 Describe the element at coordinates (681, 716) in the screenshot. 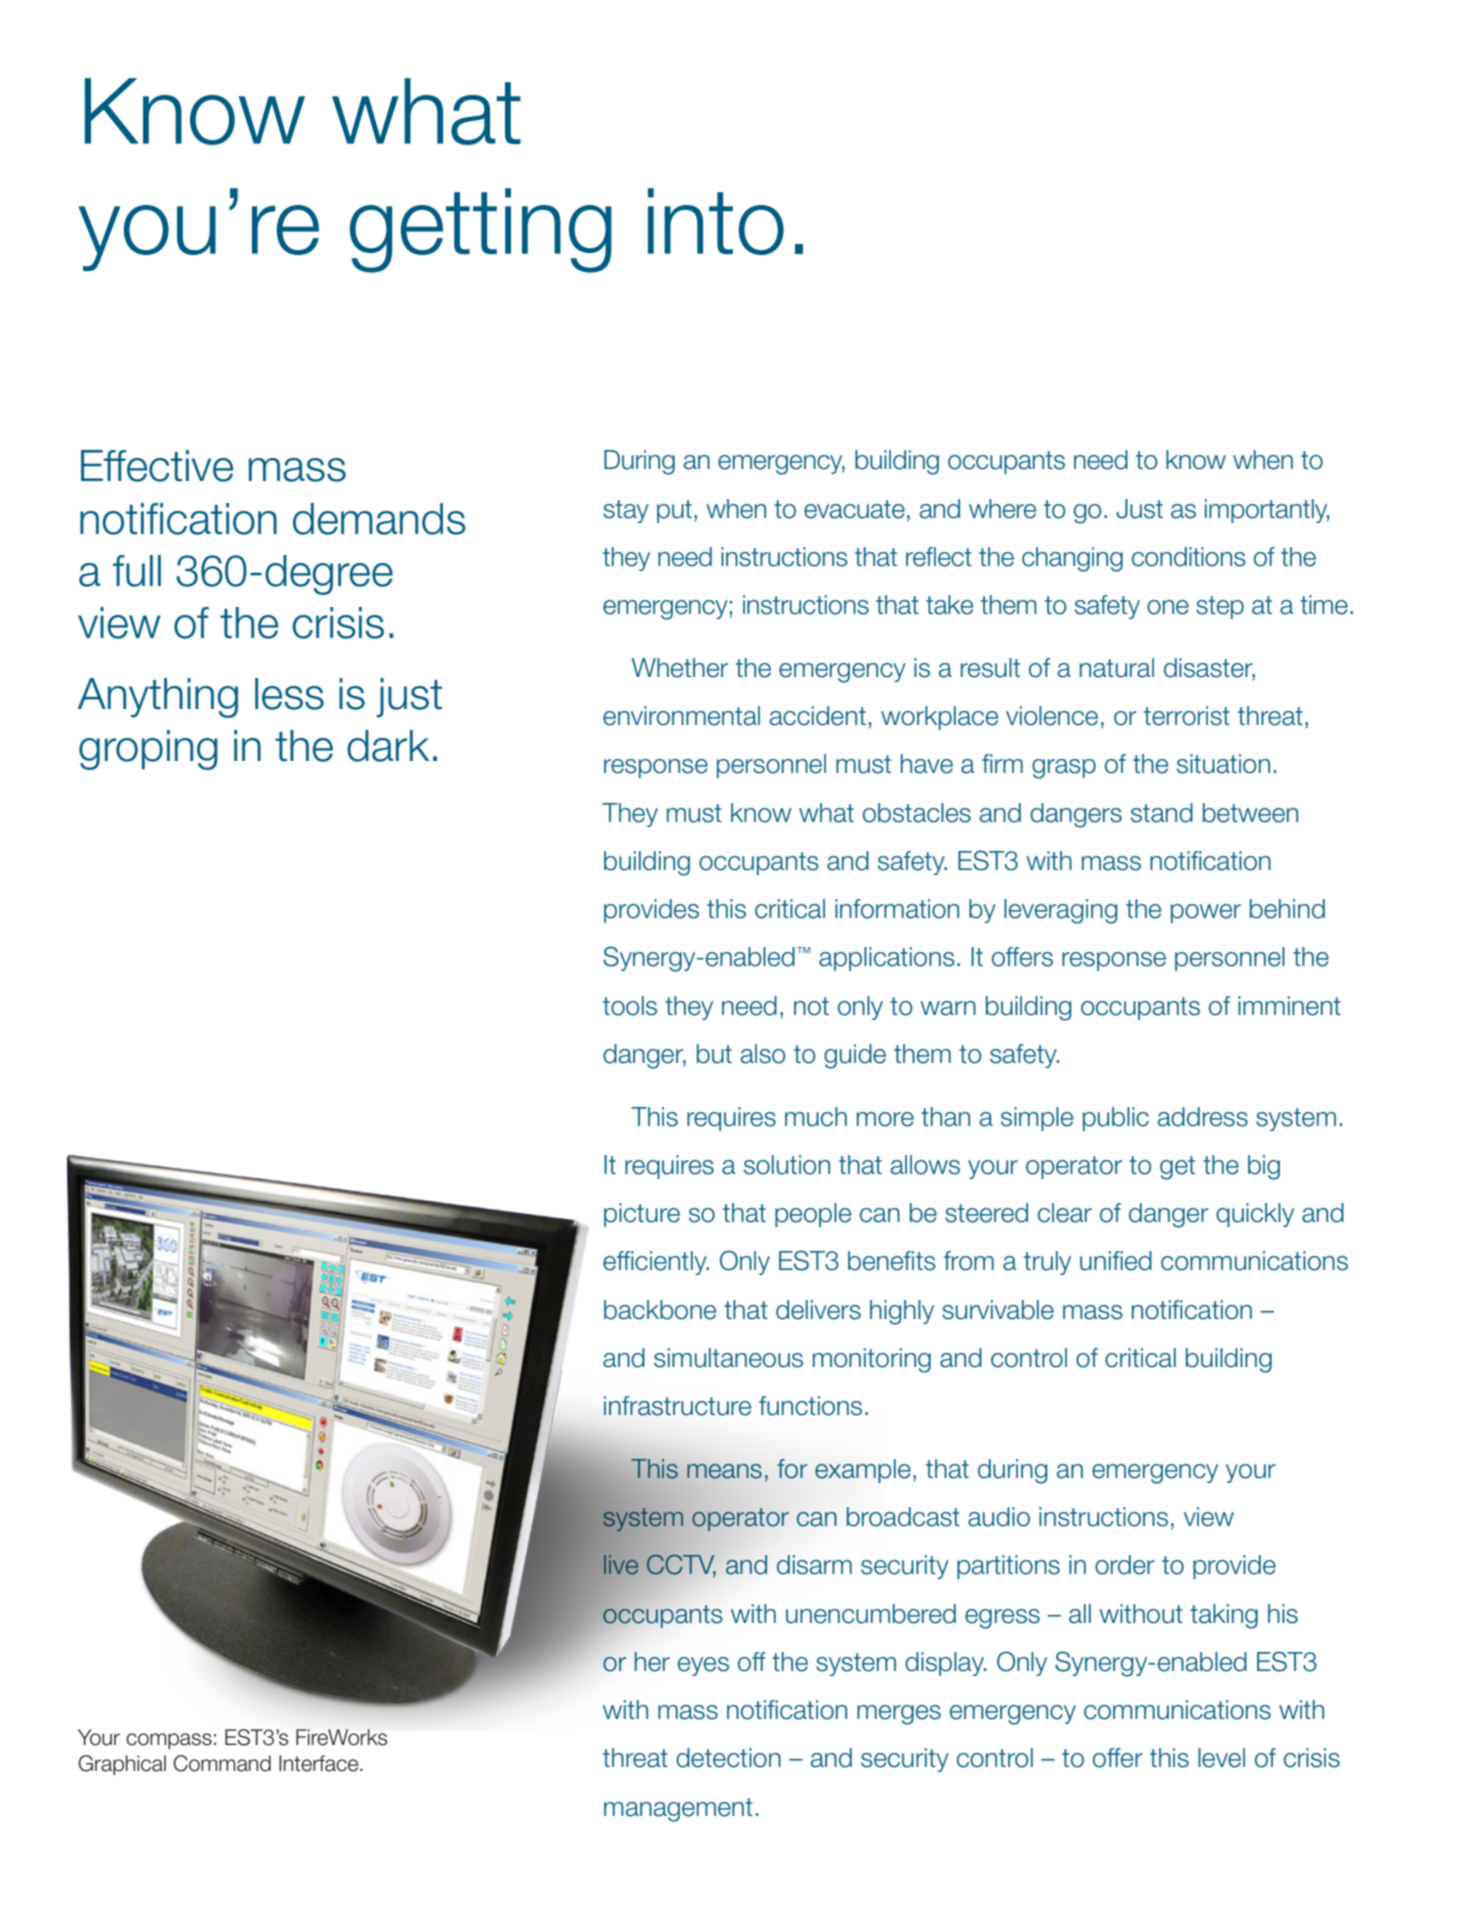

I see `environmental` at that location.
